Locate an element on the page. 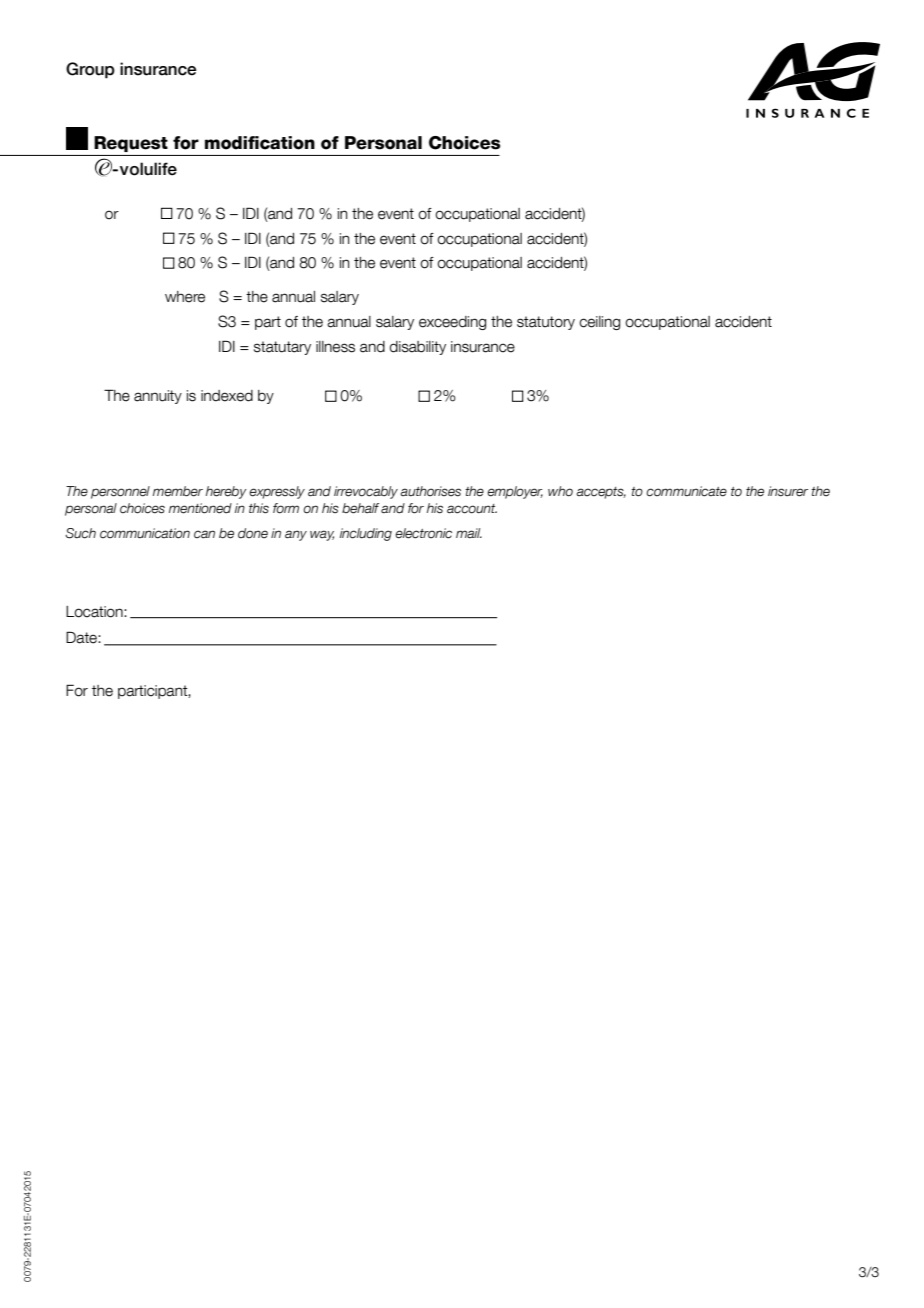 The image size is (924, 1308). disability is located at coordinates (418, 348).
